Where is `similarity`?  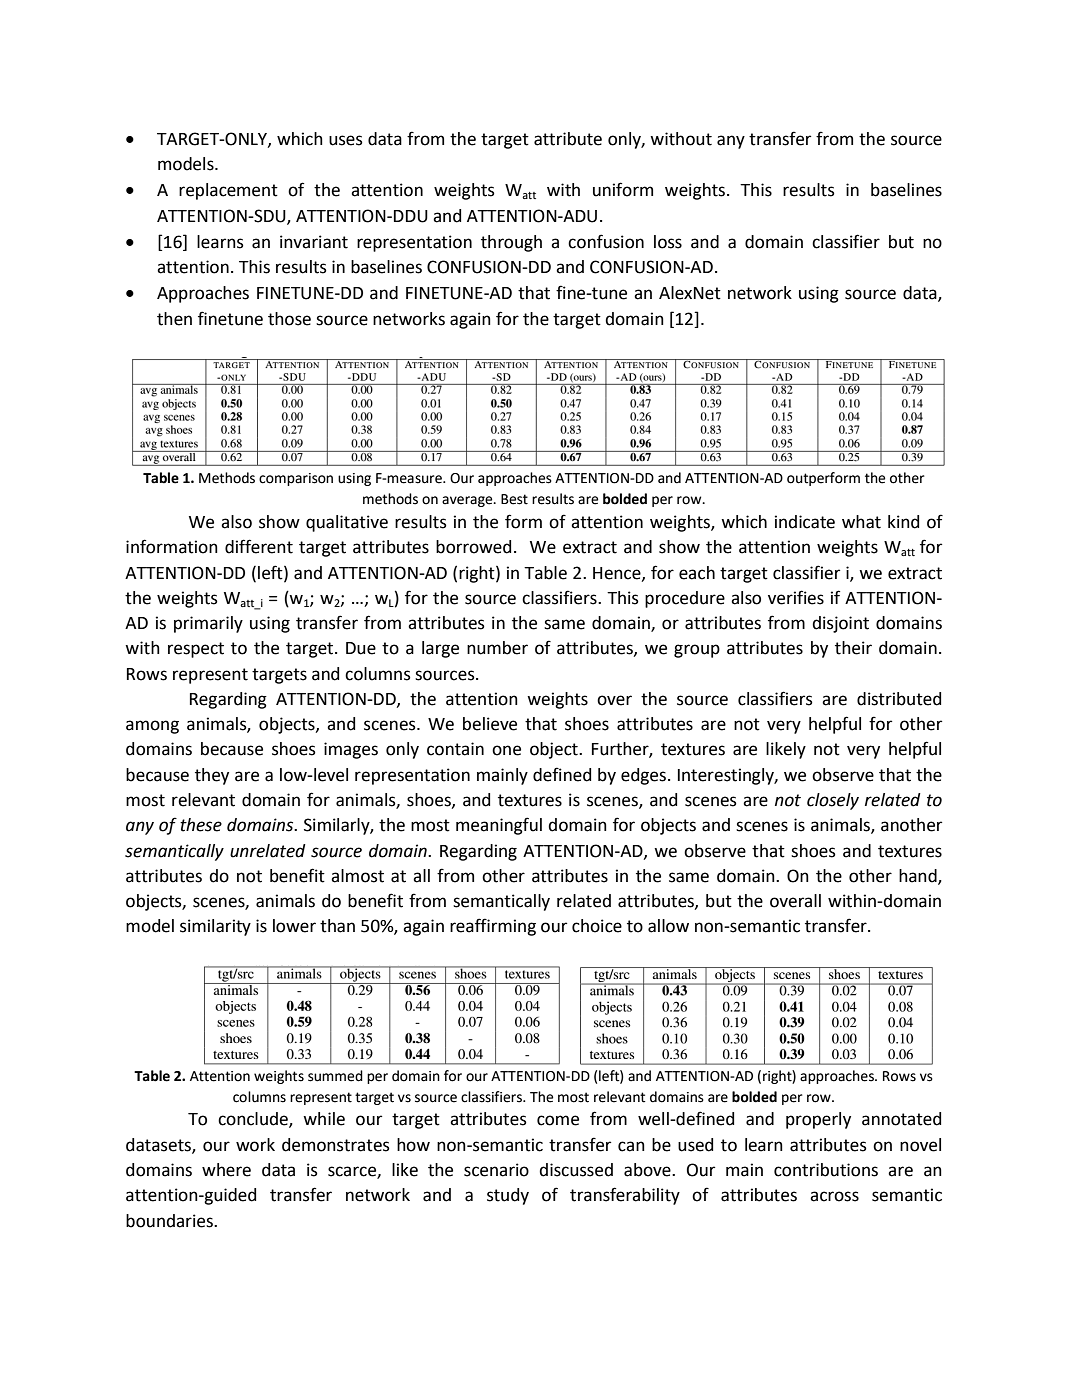 similarity is located at coordinates (215, 927).
